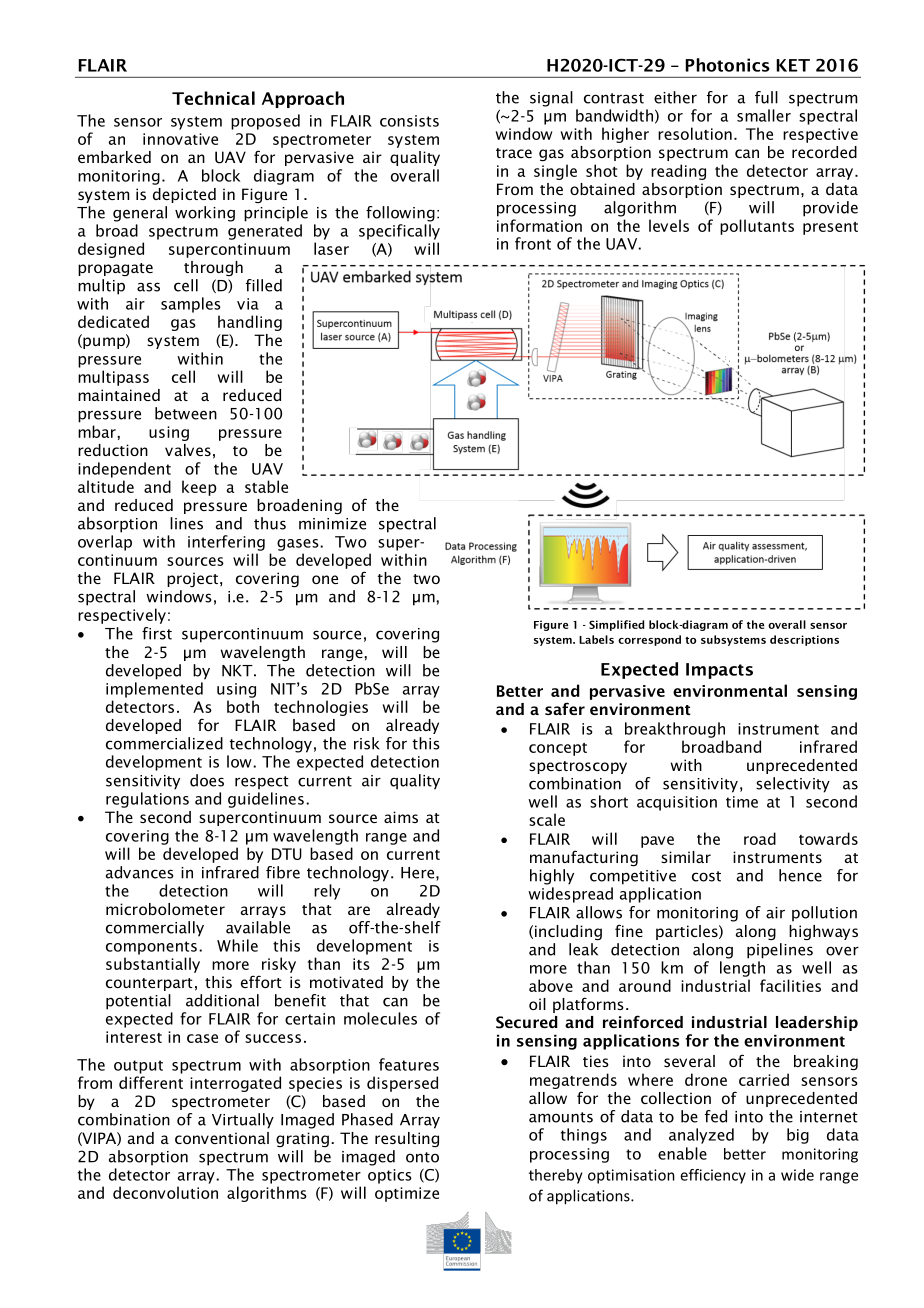 The image size is (924, 1308). What do you see at coordinates (533, 243) in the document?
I see `front` at bounding box center [533, 243].
